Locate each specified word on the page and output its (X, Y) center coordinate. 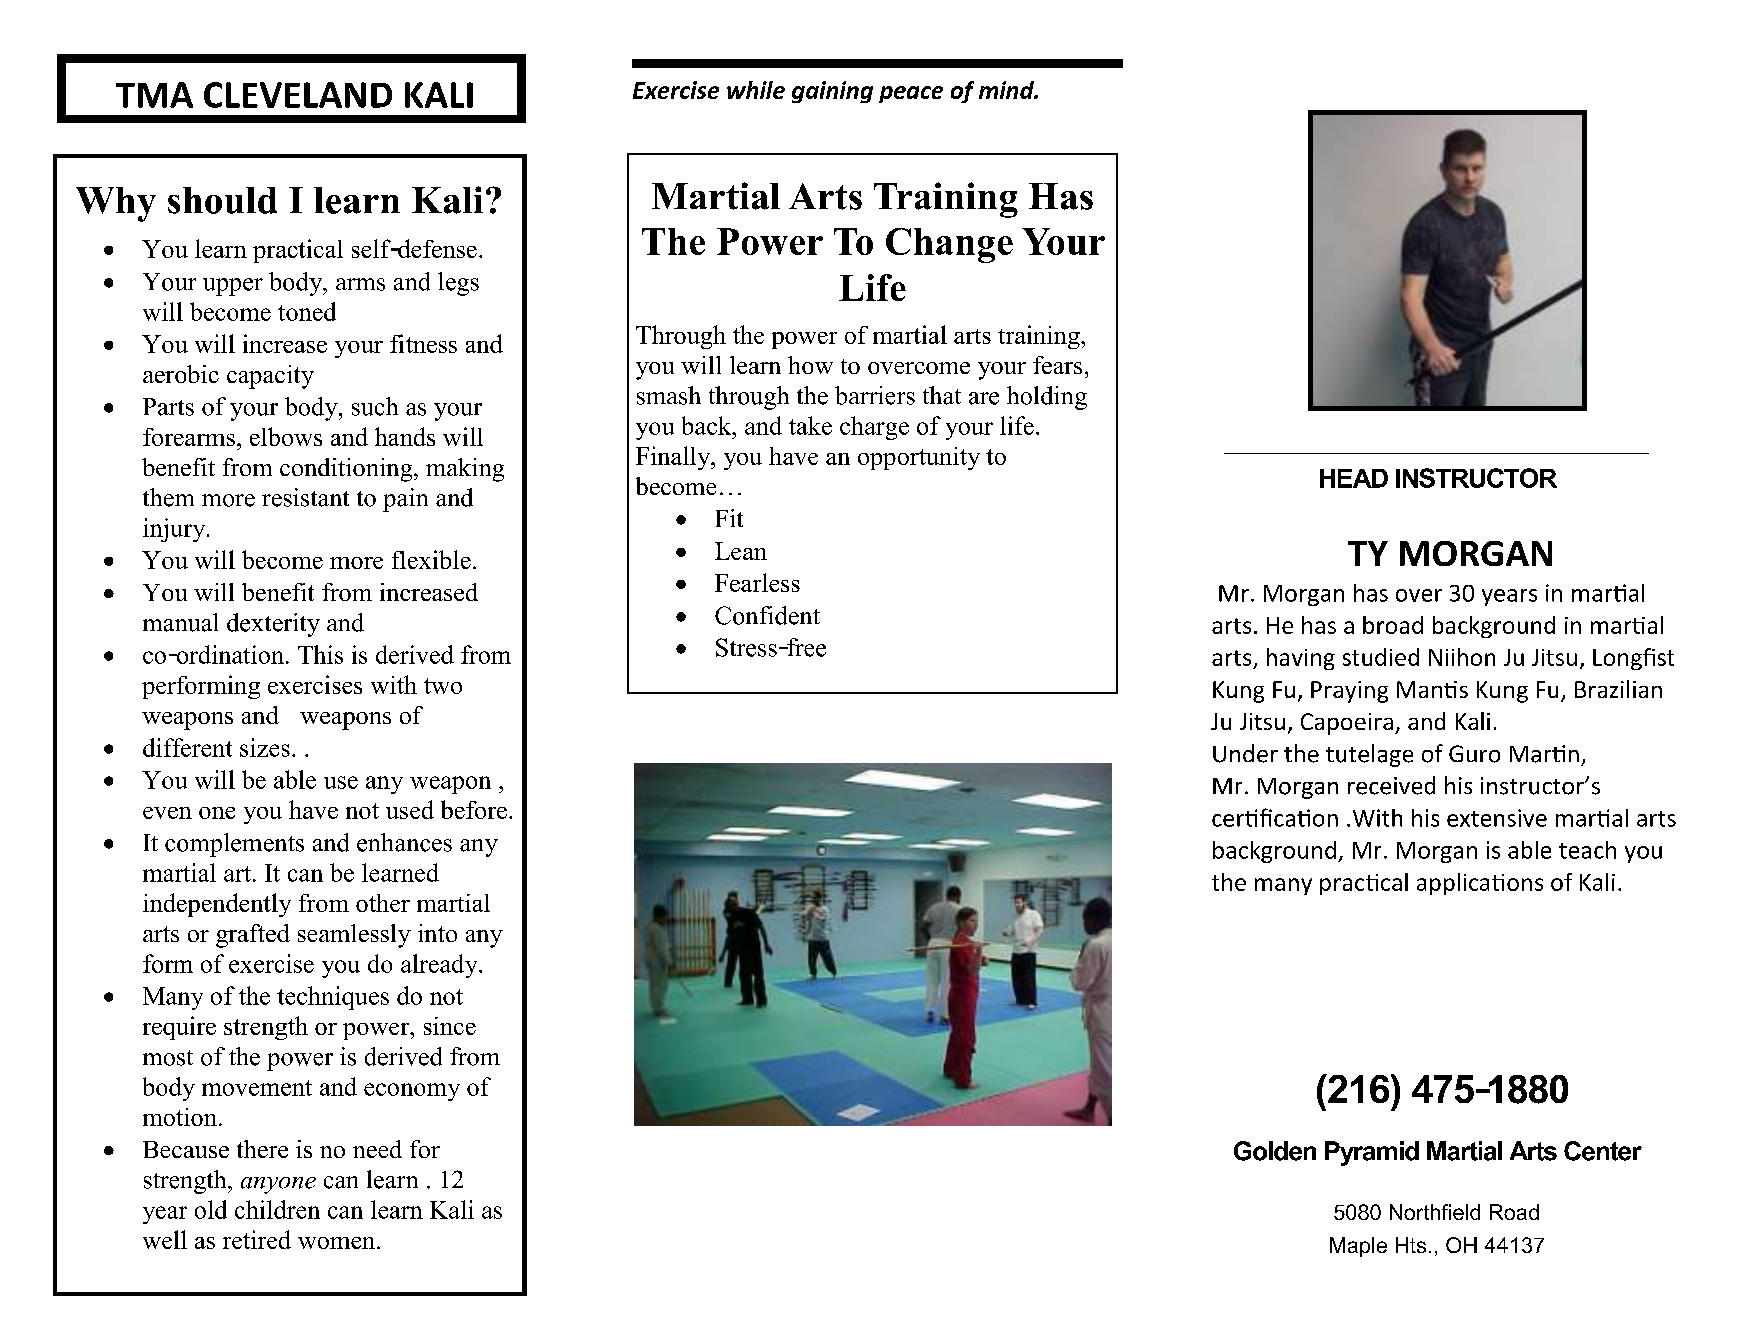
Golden (1275, 1151)
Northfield (1435, 1212)
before (474, 809)
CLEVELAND (298, 95)
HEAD (1354, 478)
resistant (305, 497)
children (277, 1209)
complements (234, 845)
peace (911, 94)
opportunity (919, 458)
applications (1480, 884)
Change (949, 245)
